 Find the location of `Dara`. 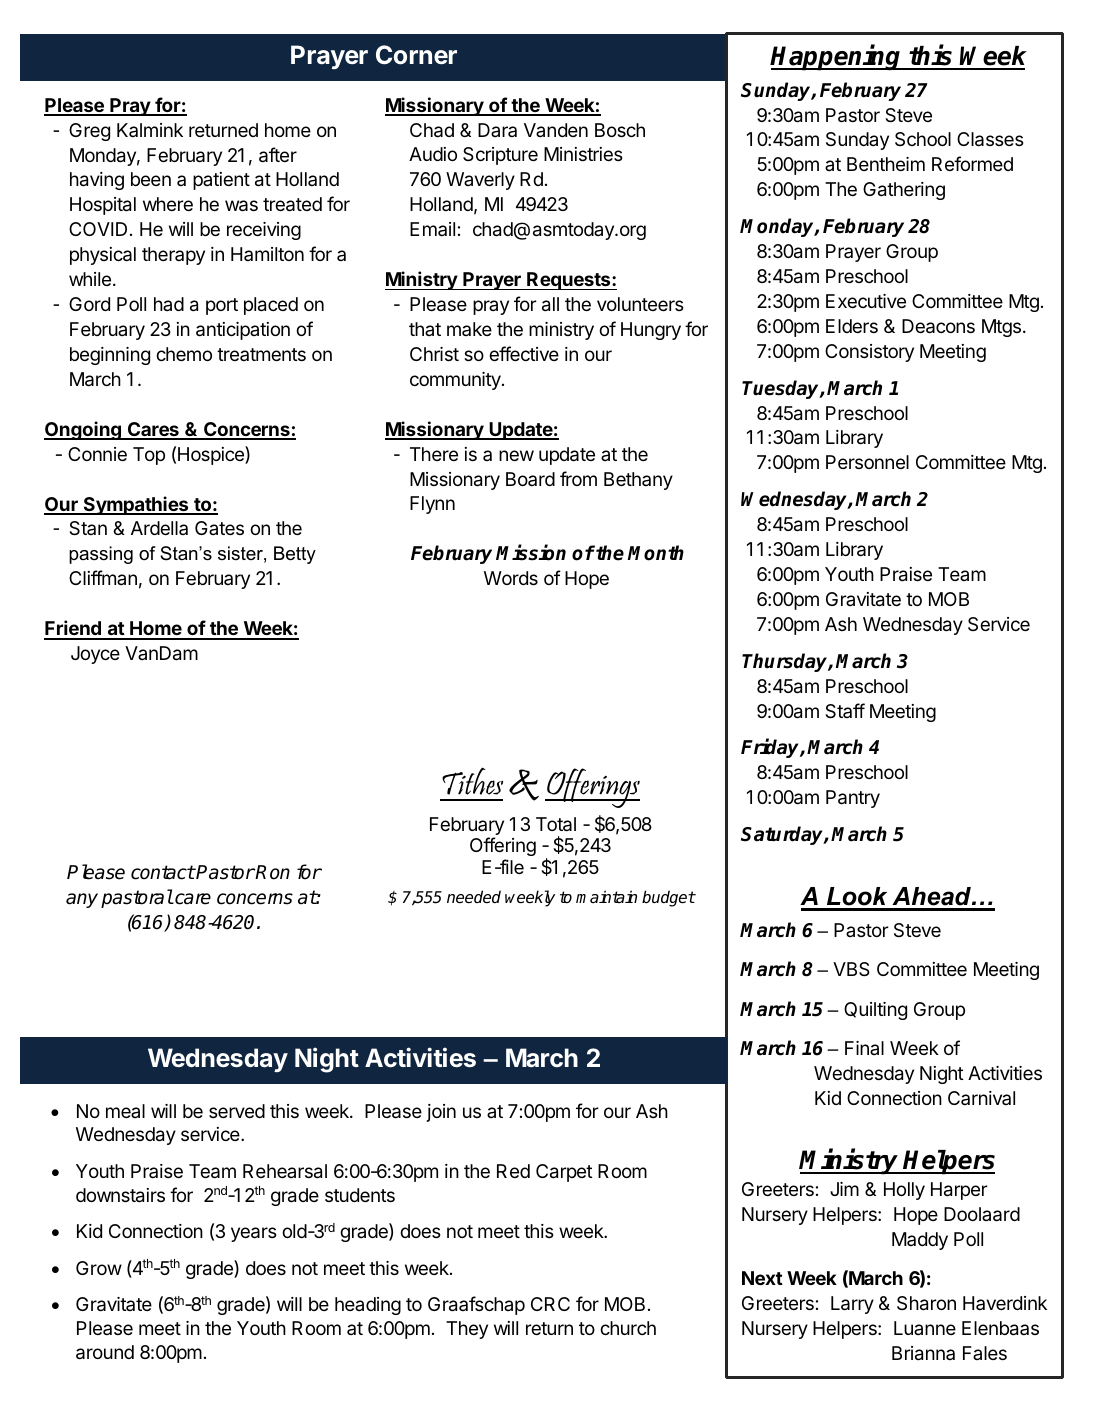

Dara is located at coordinates (497, 130).
